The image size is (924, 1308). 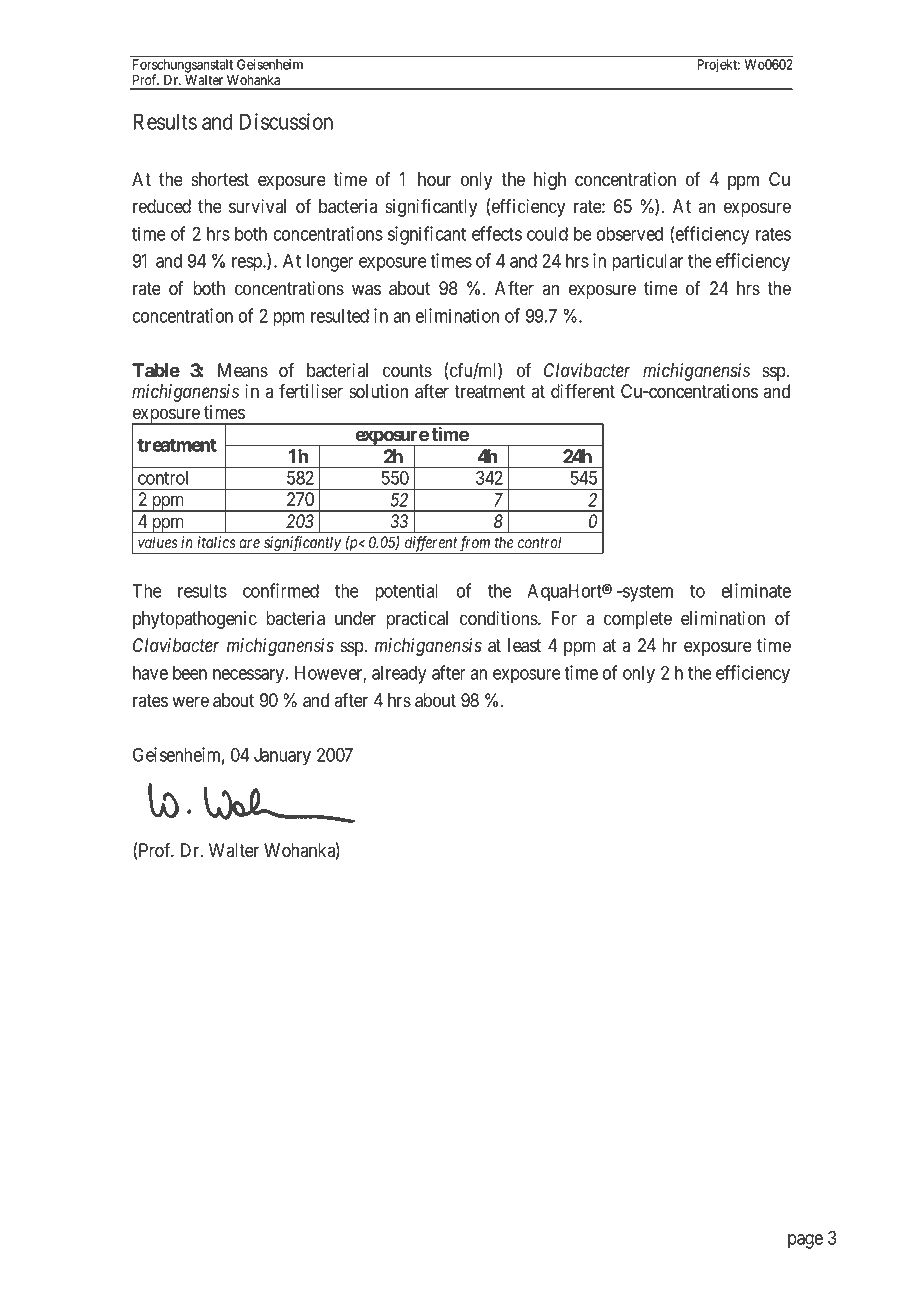 What do you see at coordinates (630, 234) in the screenshot?
I see `observed` at bounding box center [630, 234].
